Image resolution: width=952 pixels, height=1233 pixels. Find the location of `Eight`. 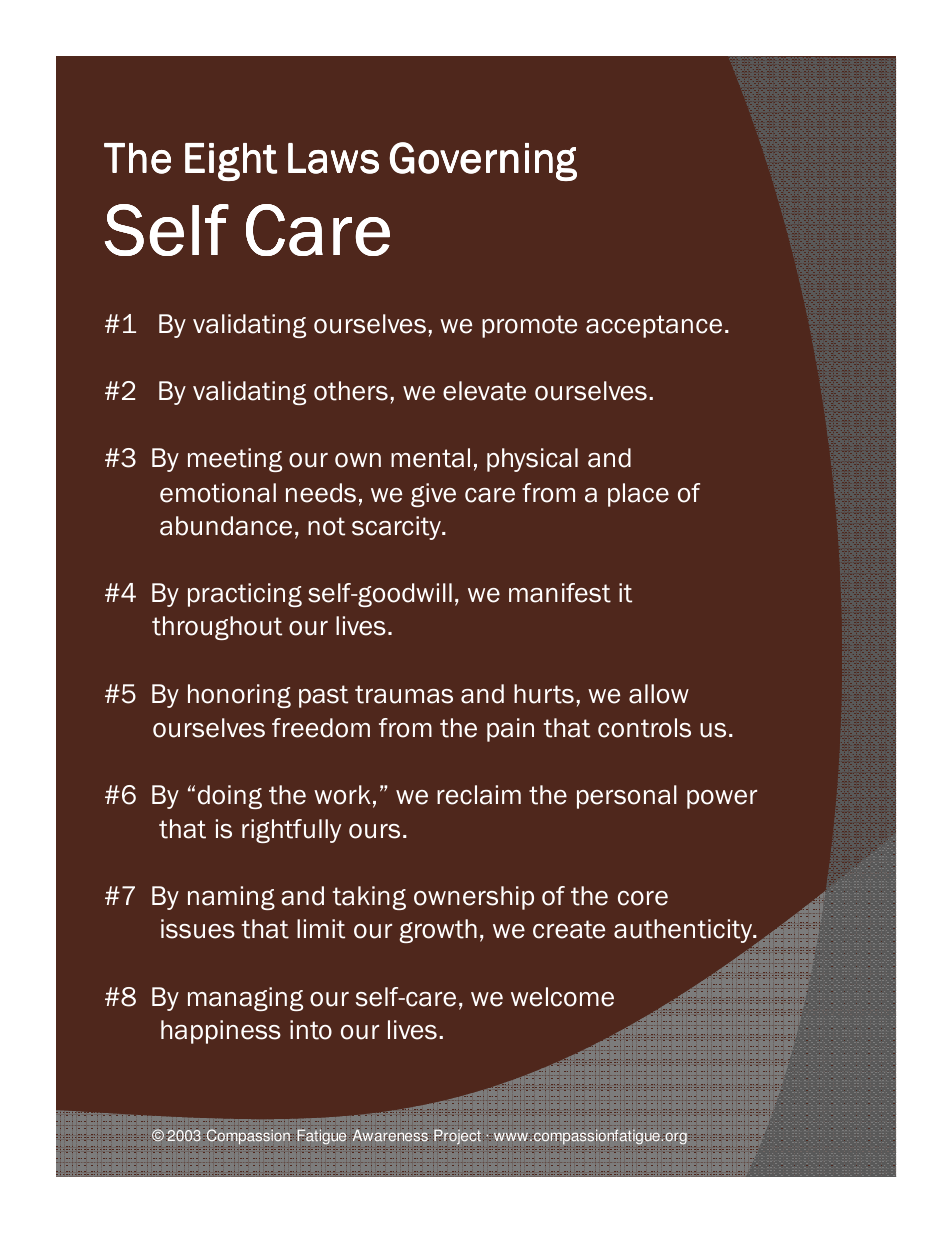

Eight is located at coordinates (231, 162).
